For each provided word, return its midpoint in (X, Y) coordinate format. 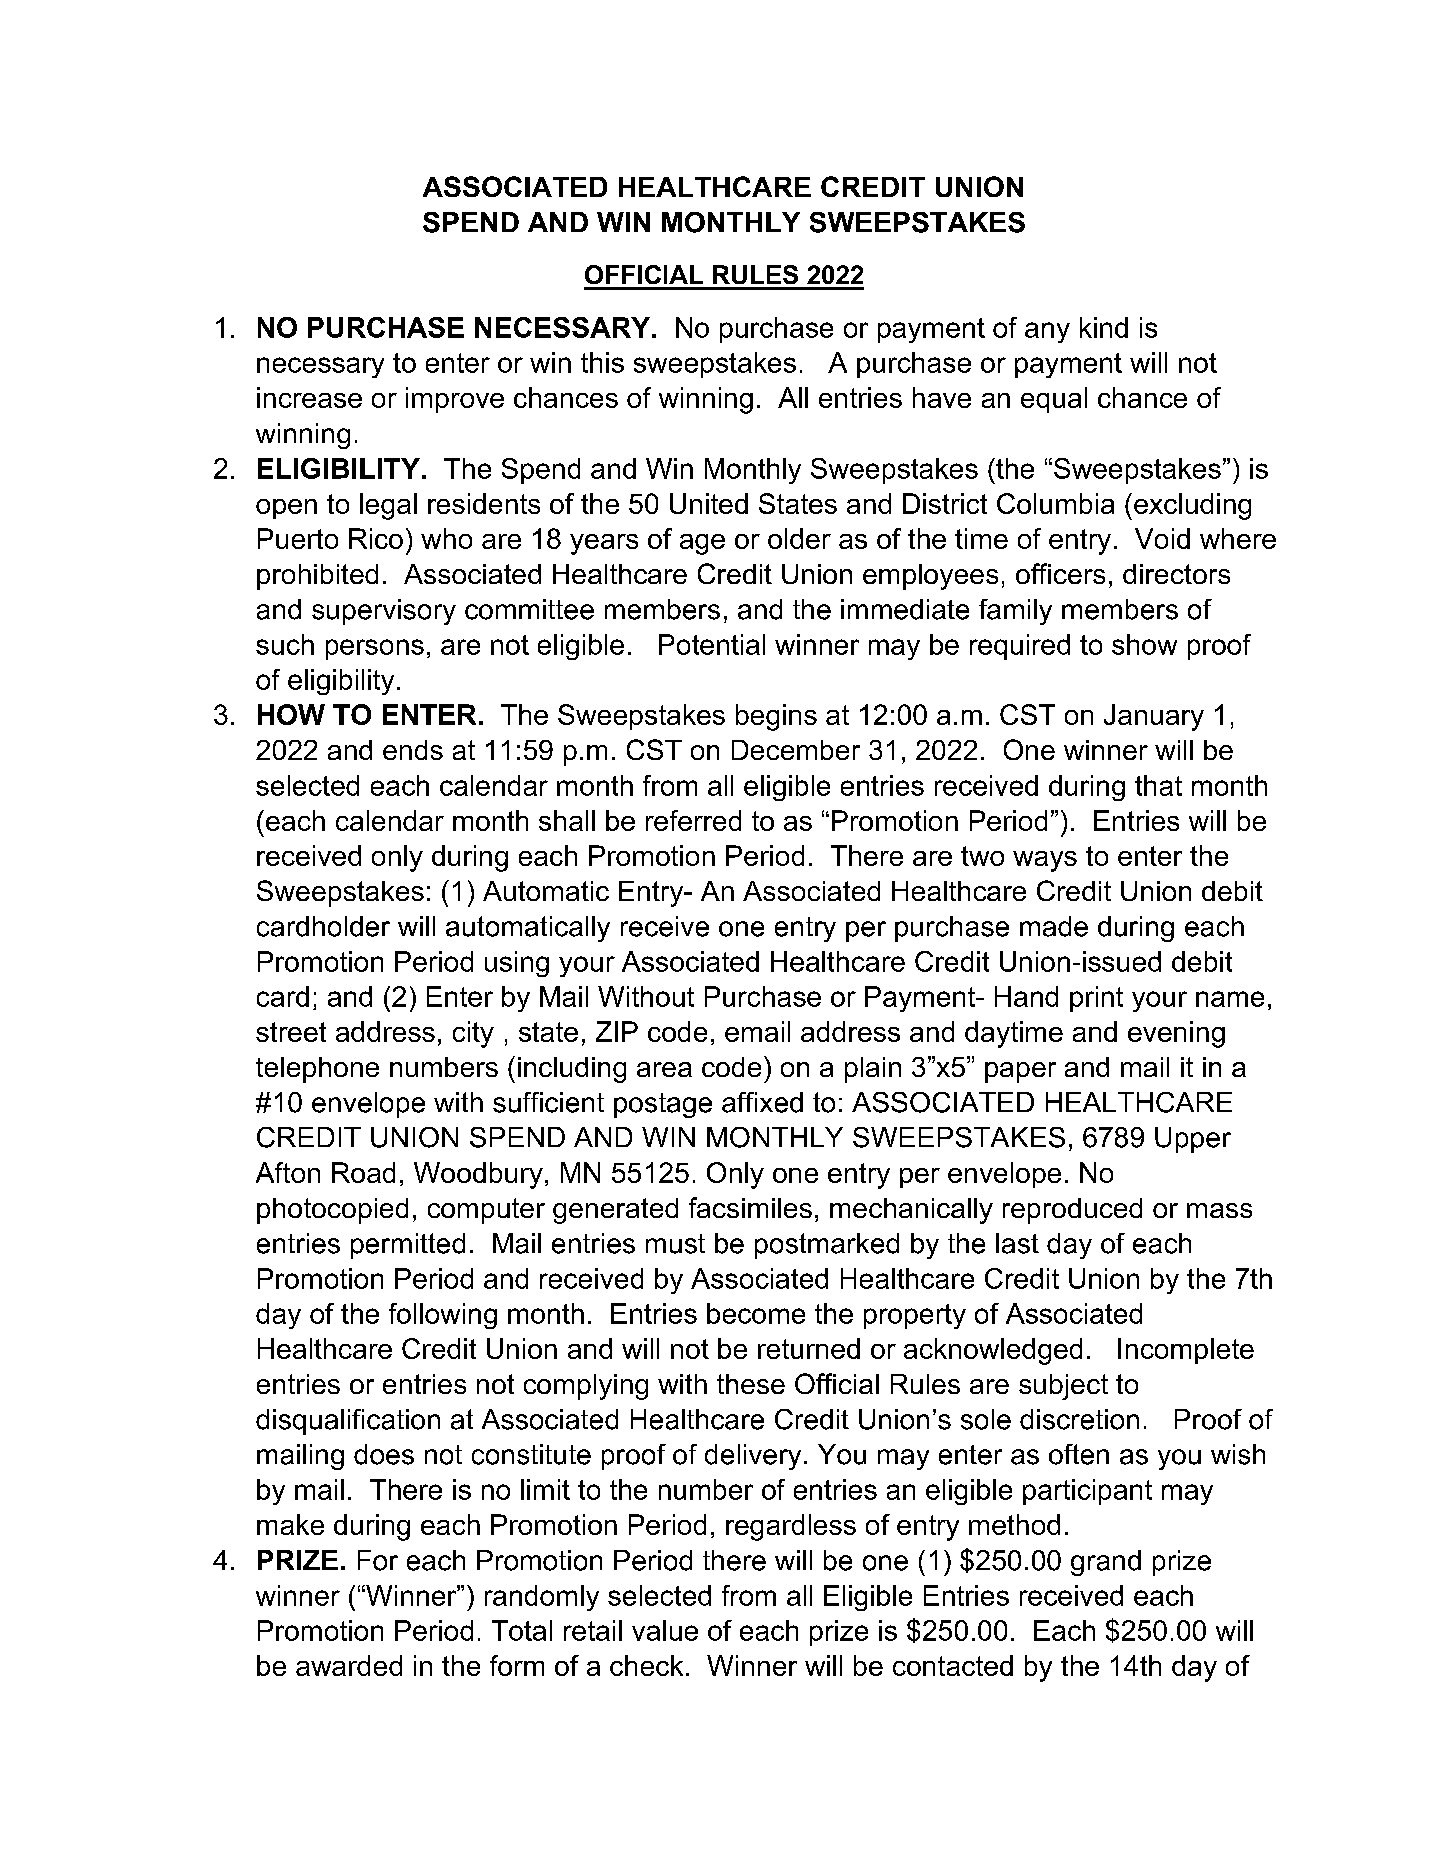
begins (776, 717)
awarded (349, 1665)
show (1144, 644)
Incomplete (1186, 1351)
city (473, 1034)
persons (375, 649)
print (1096, 999)
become (756, 1313)
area (664, 1069)
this (602, 362)
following (443, 1316)
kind (1104, 327)
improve (455, 400)
